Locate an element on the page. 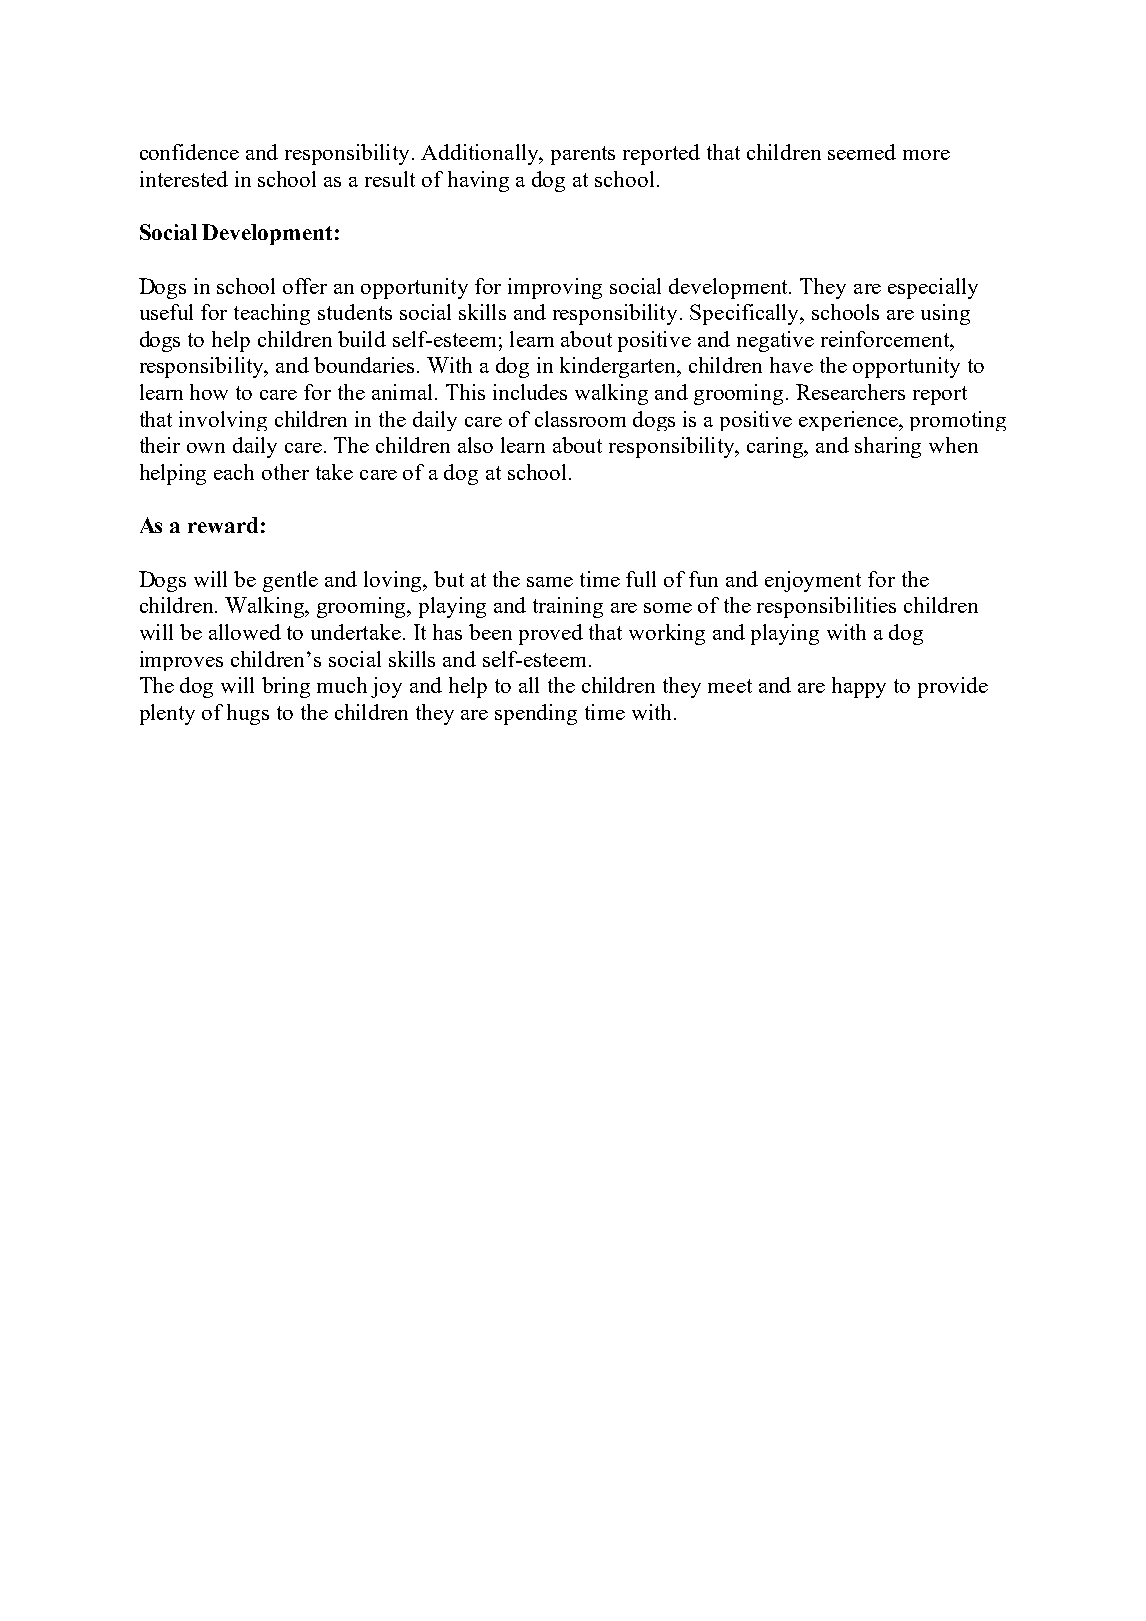 The height and width of the document is (1621, 1146). bring is located at coordinates (286, 687).
